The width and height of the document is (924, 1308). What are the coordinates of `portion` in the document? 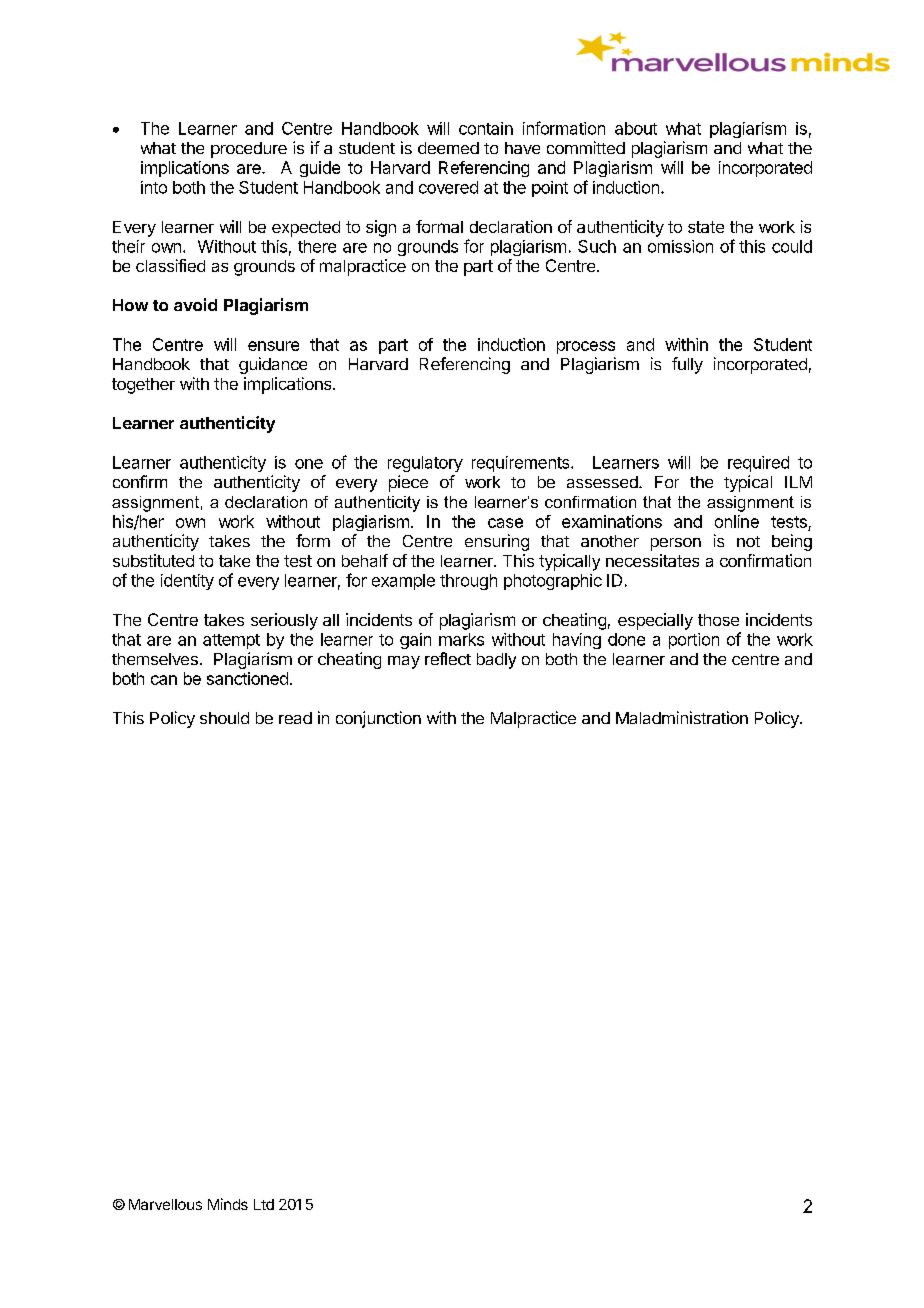 It's located at (694, 641).
